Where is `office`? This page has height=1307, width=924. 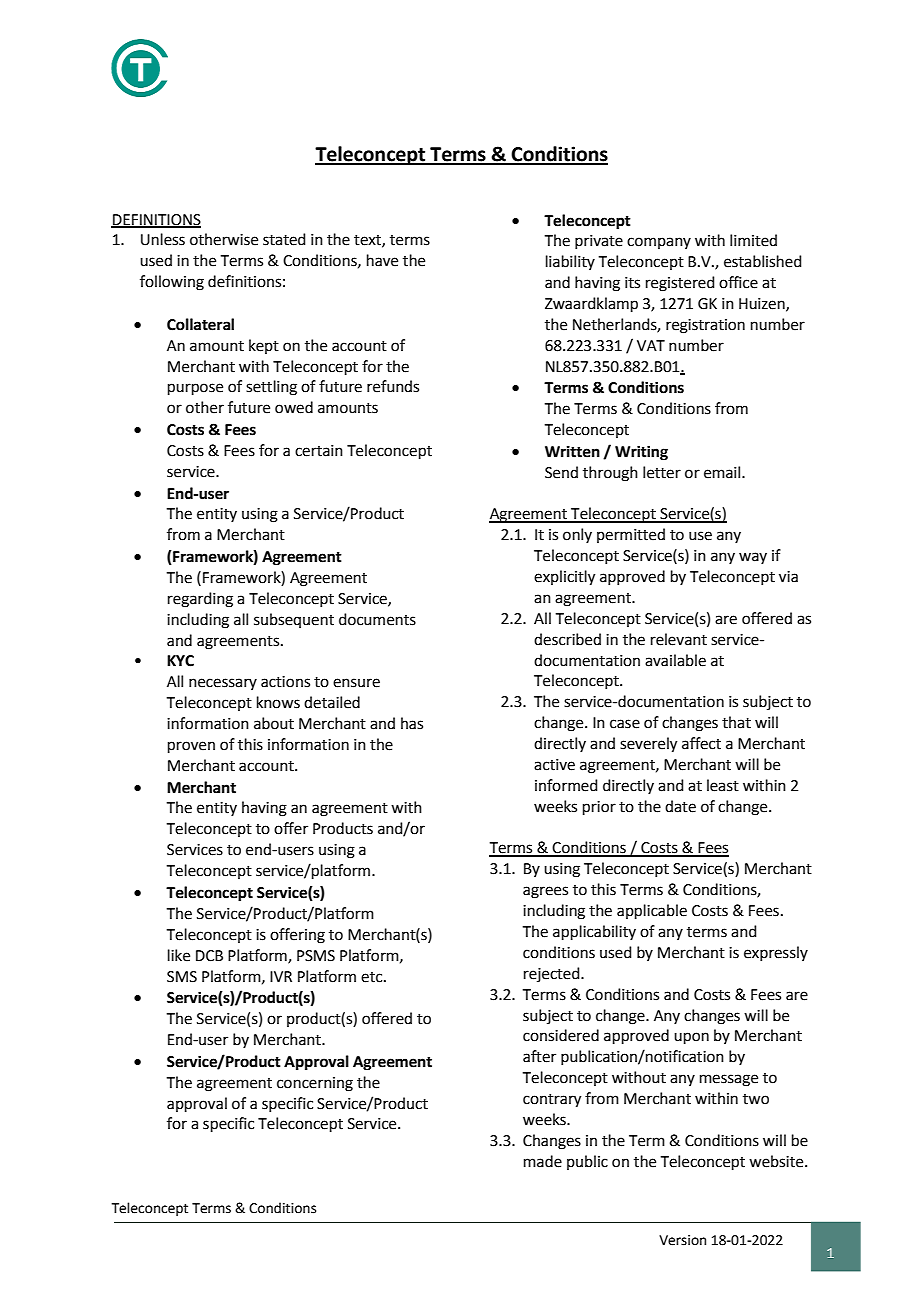 office is located at coordinates (738, 282).
